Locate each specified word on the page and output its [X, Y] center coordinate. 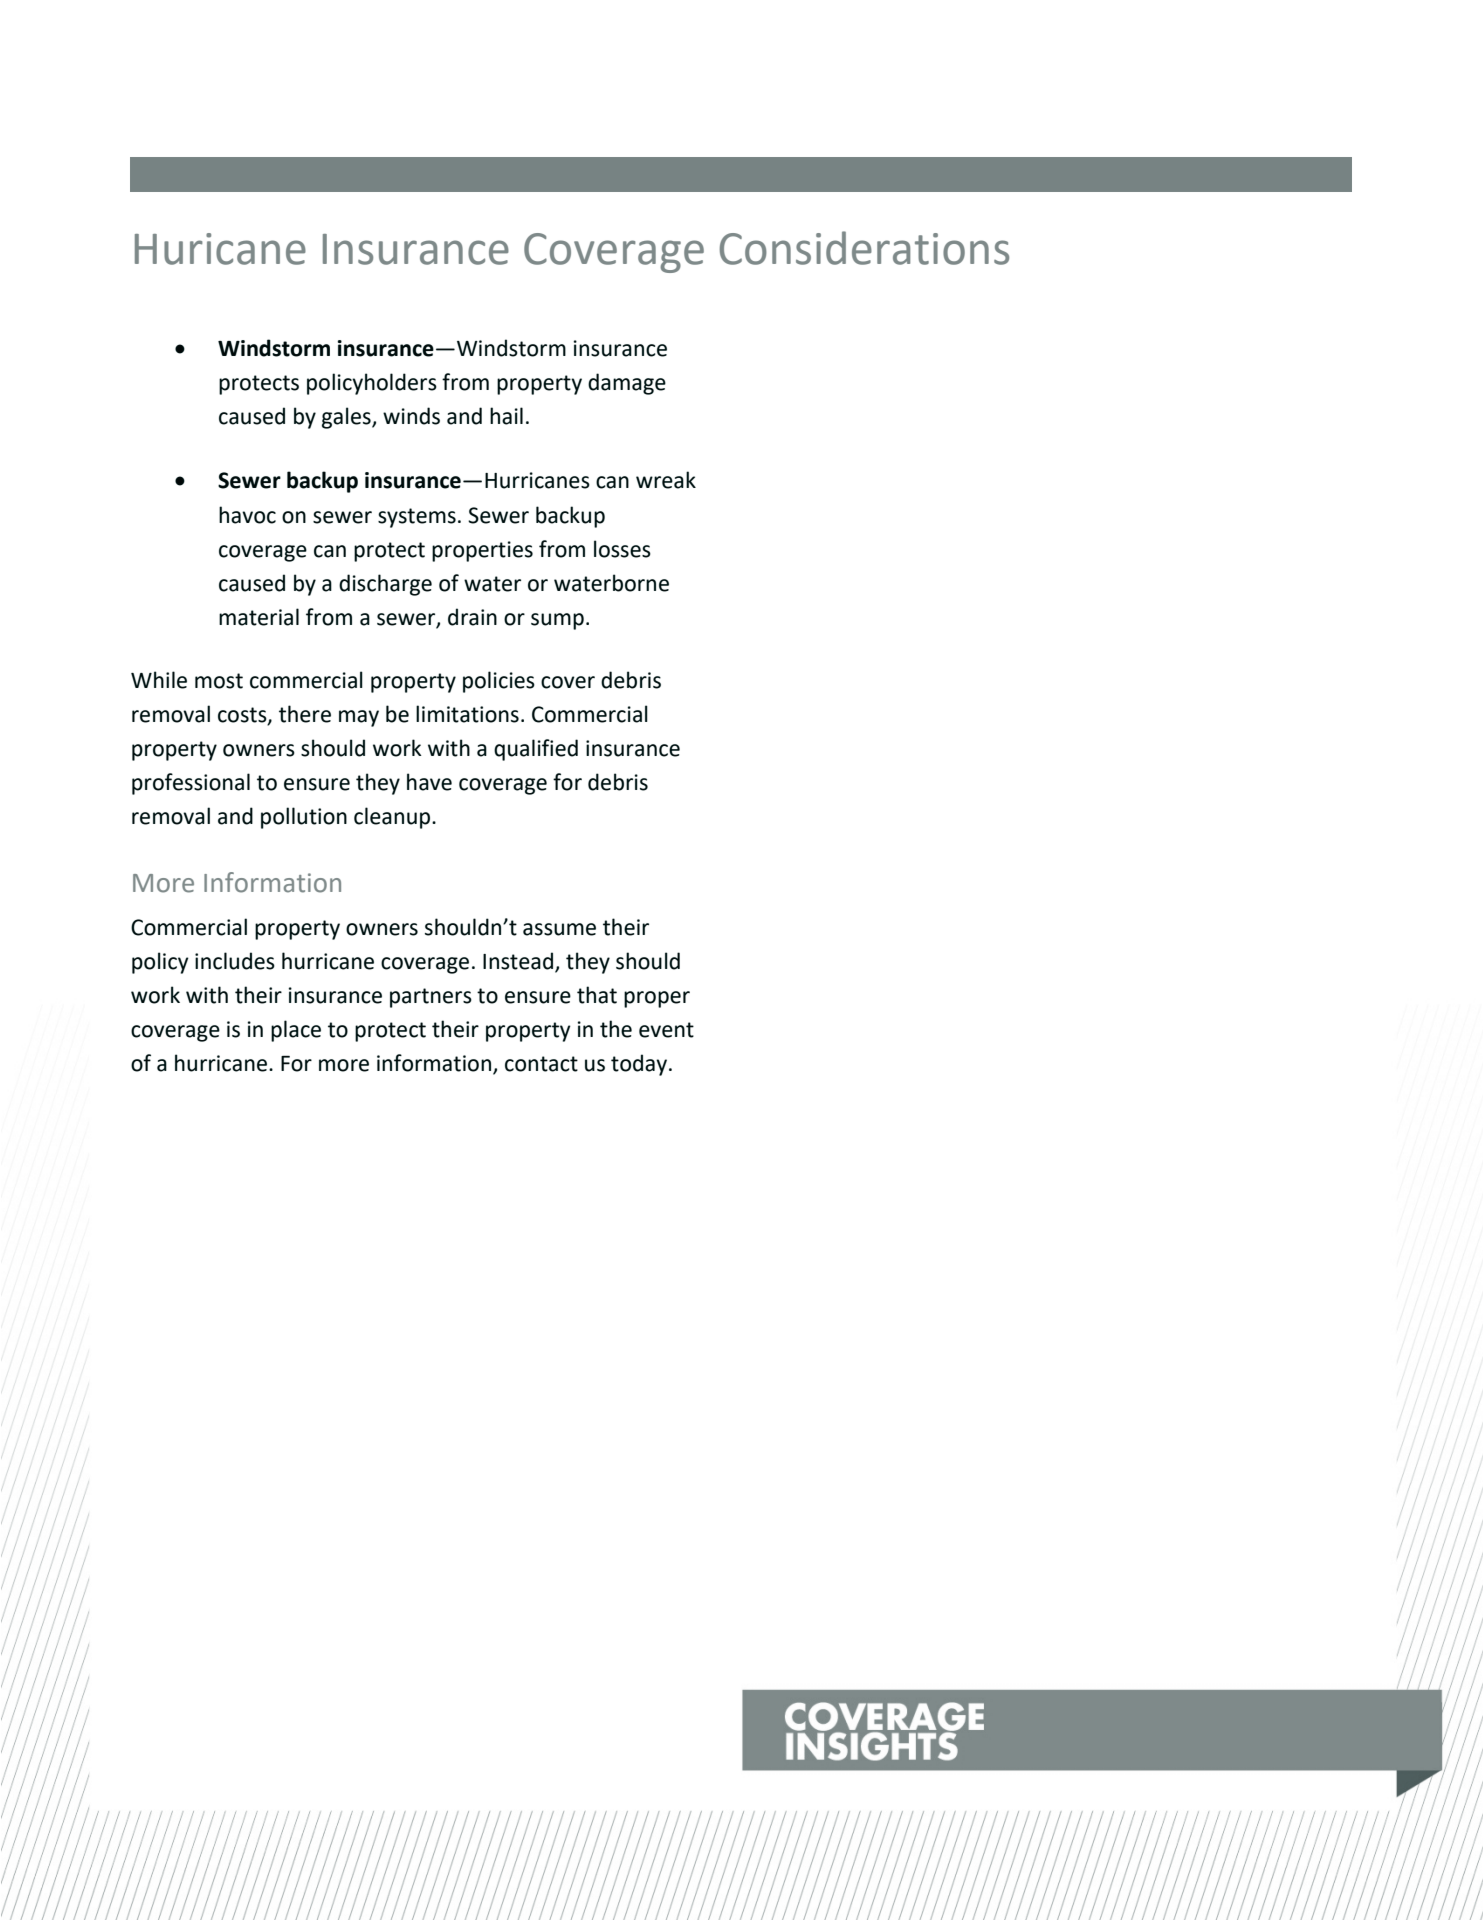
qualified [536, 750]
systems [417, 518]
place [296, 1031]
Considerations [864, 248]
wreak [666, 480]
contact [541, 1064]
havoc [247, 515]
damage [627, 384]
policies [499, 682]
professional [191, 784]
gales [347, 418]
